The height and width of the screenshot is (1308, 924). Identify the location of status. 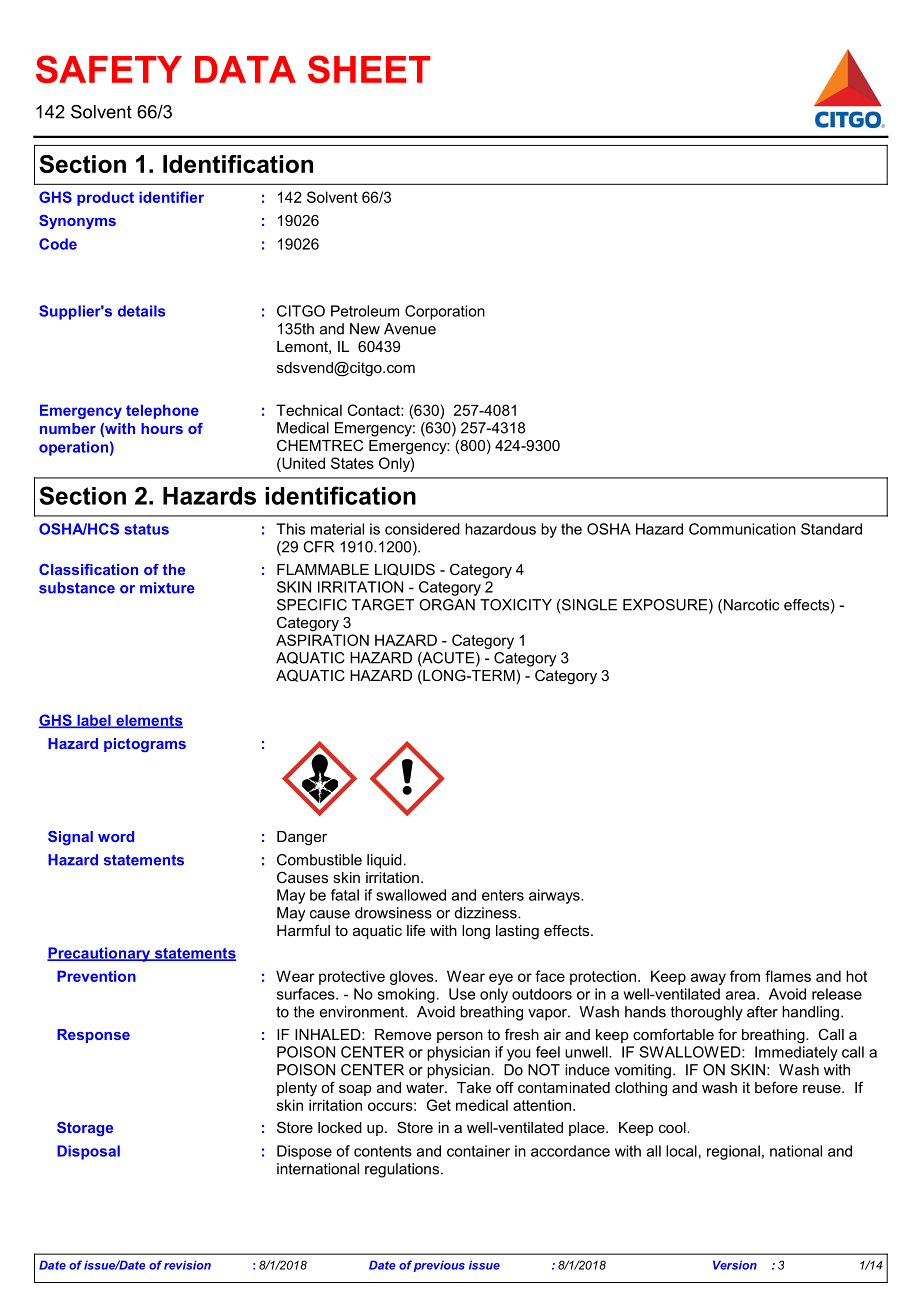
(146, 529).
